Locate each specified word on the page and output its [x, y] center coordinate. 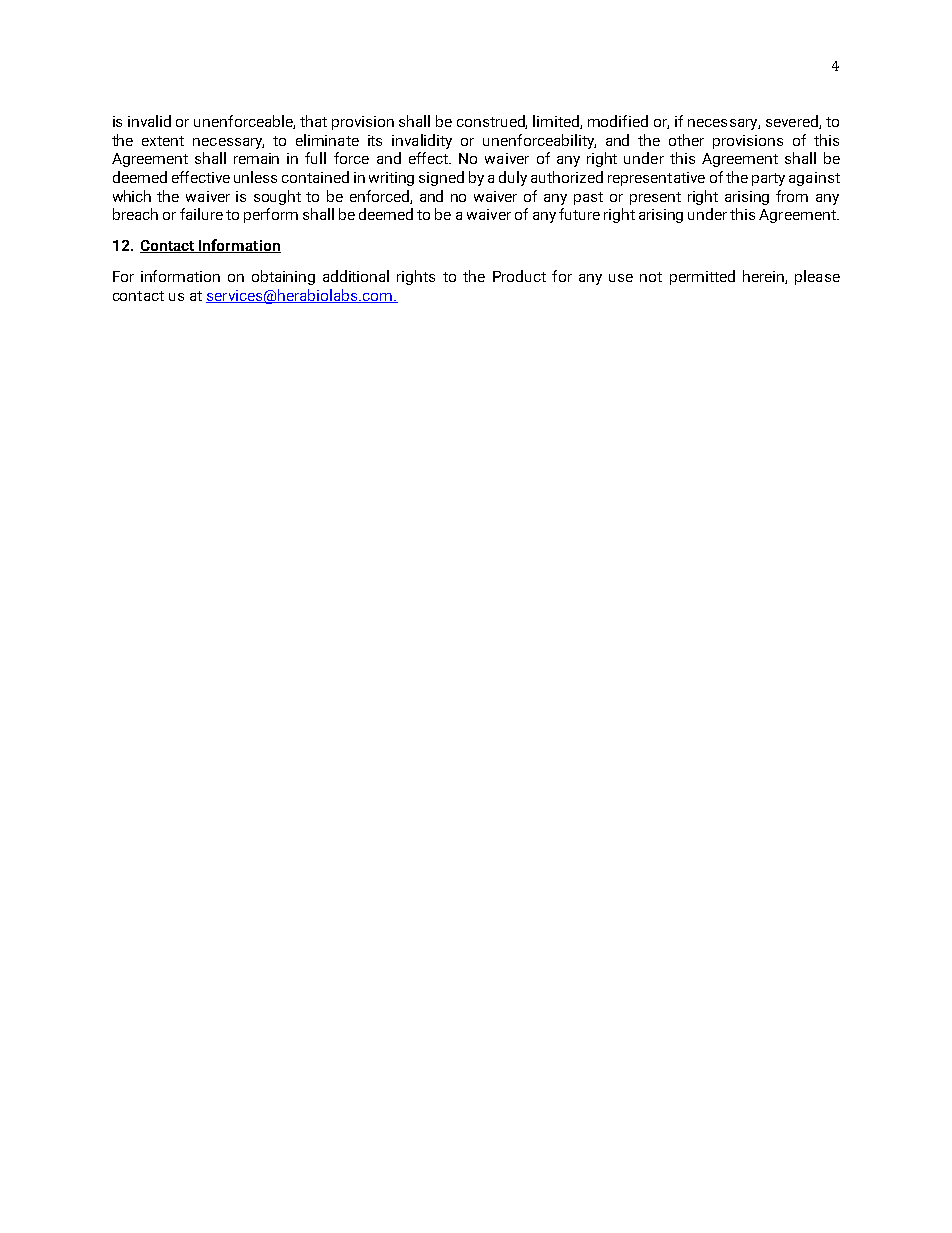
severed [793, 122]
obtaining [283, 277]
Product [519, 276]
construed [492, 122]
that [313, 121]
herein [764, 277]
